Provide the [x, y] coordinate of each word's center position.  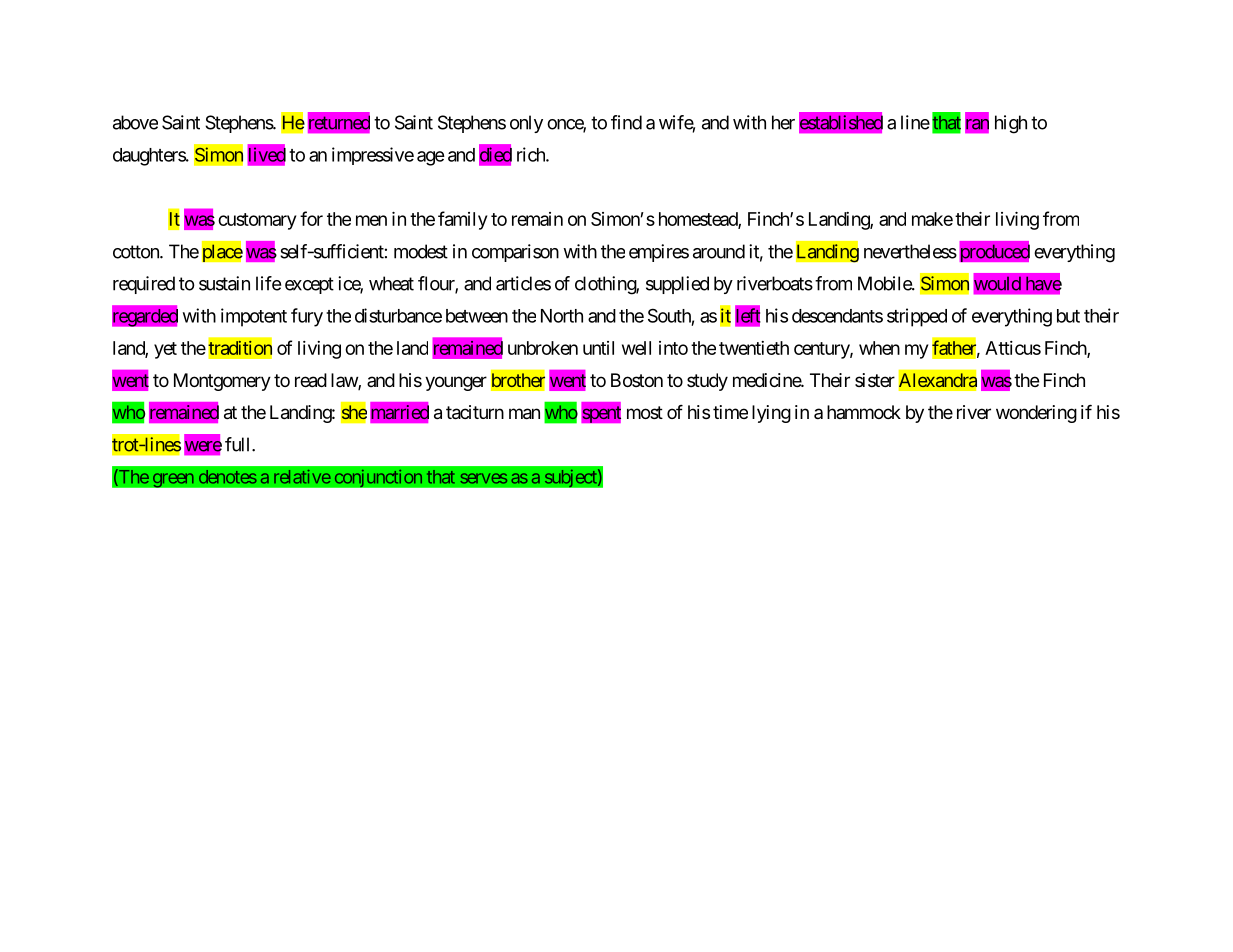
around [719, 251]
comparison [515, 253]
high [1011, 124]
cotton [137, 252]
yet [165, 350]
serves [483, 478]
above [135, 122]
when [879, 348]
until [598, 348]
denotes [228, 477]
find [626, 122]
